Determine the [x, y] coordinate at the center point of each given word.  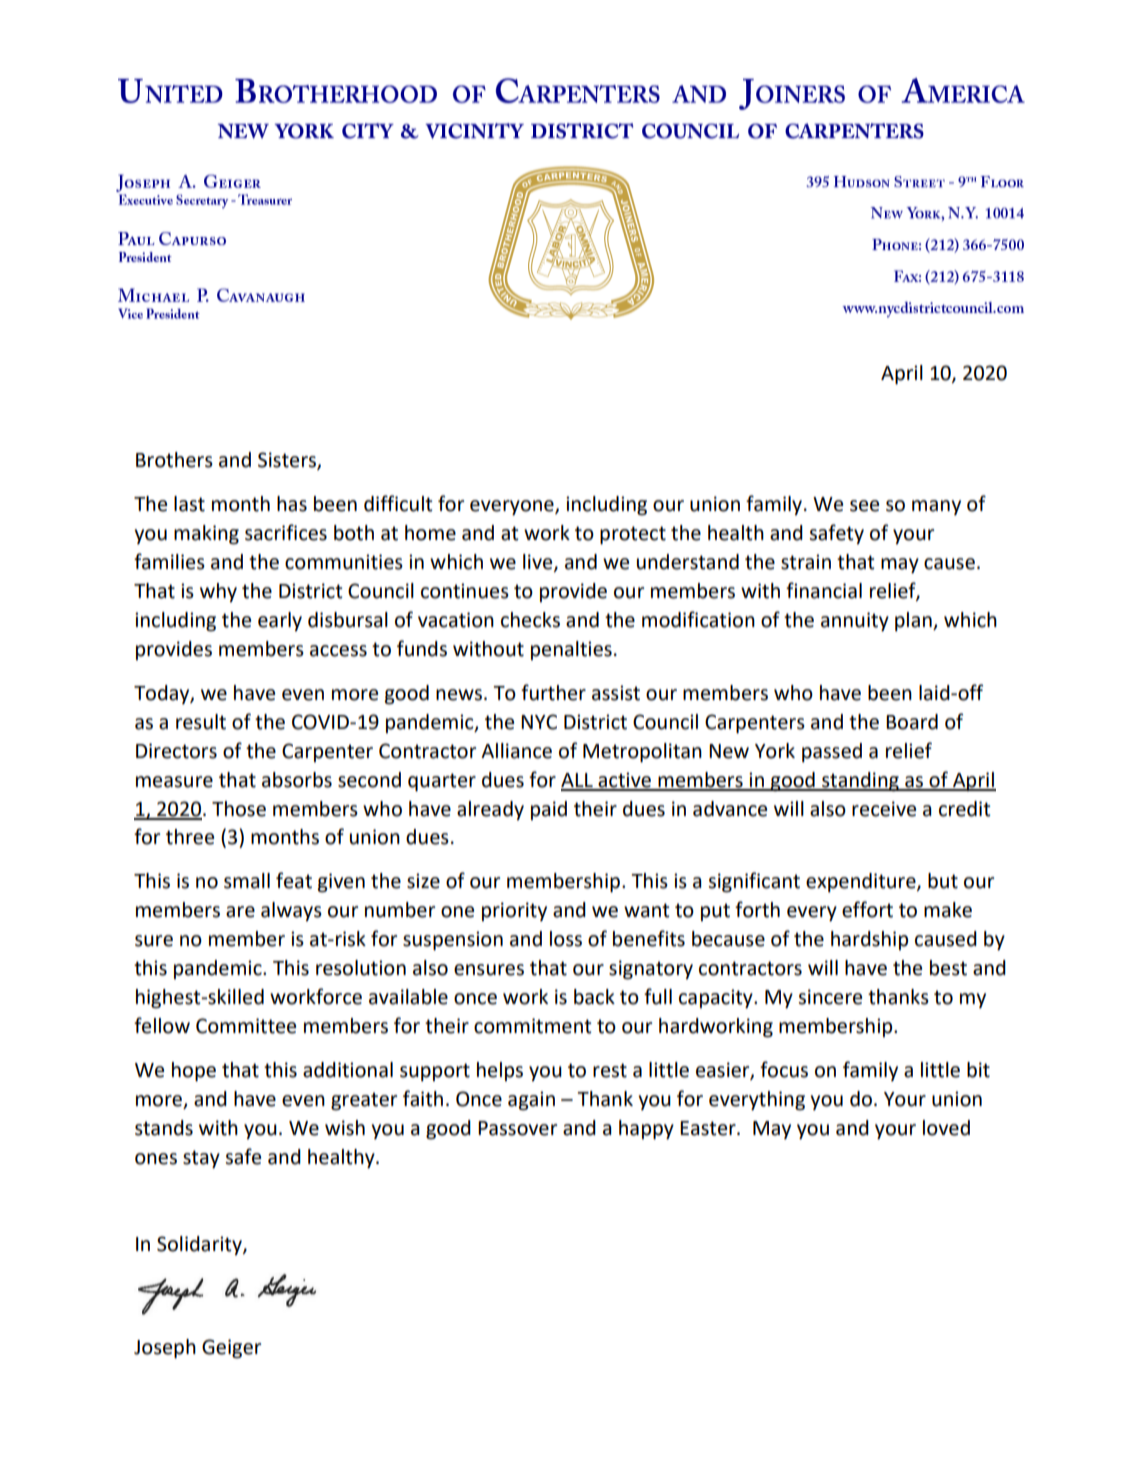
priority [514, 911]
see [864, 506]
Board [912, 722]
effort [867, 909]
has [292, 504]
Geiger [231, 1349]
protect [633, 535]
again [531, 1101]
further [553, 692]
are [240, 912]
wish [345, 1128]
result [201, 722]
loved [946, 1128]
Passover [517, 1128]
